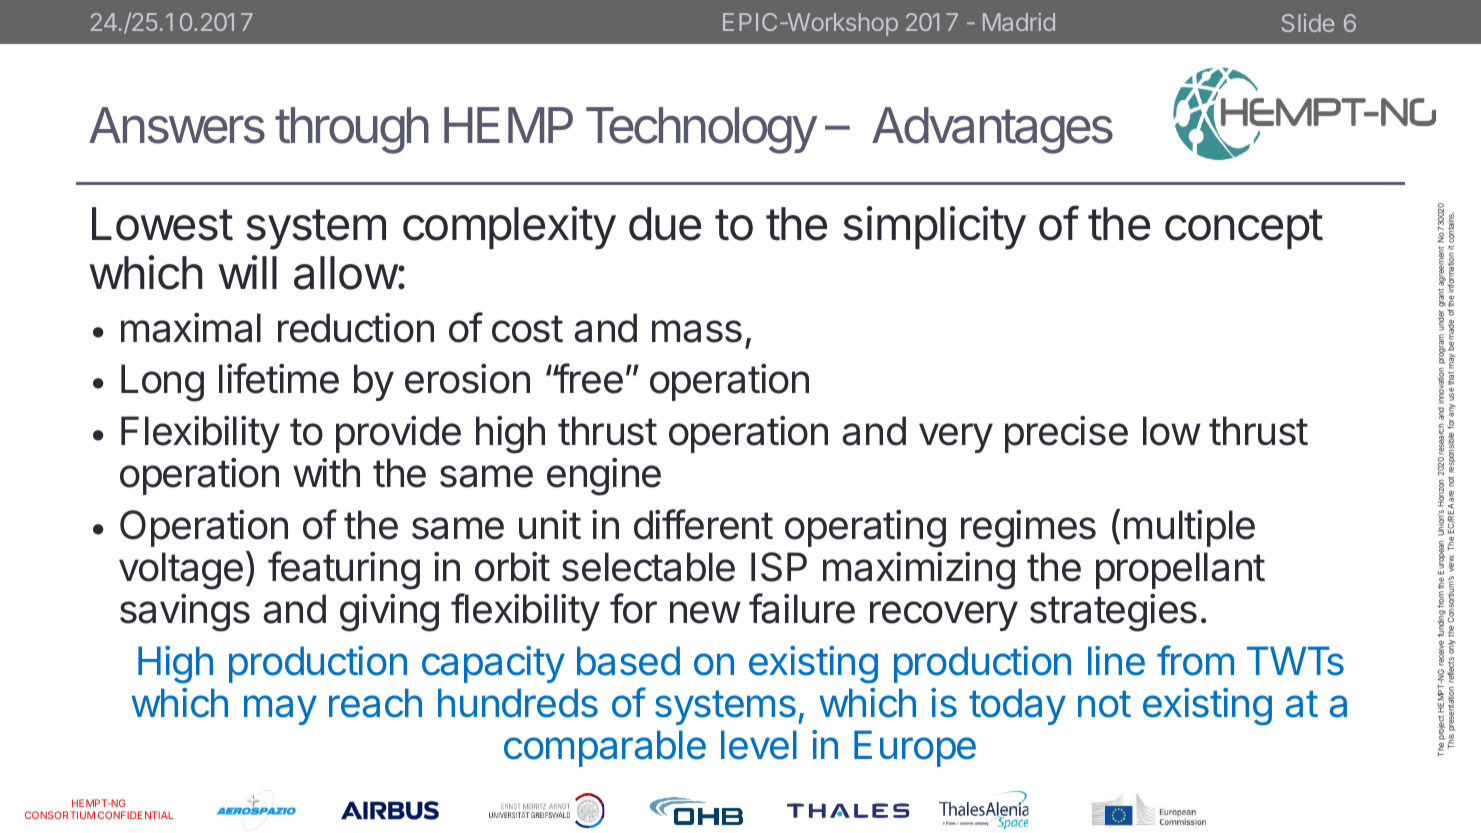  I want to click on different, so click(703, 524).
